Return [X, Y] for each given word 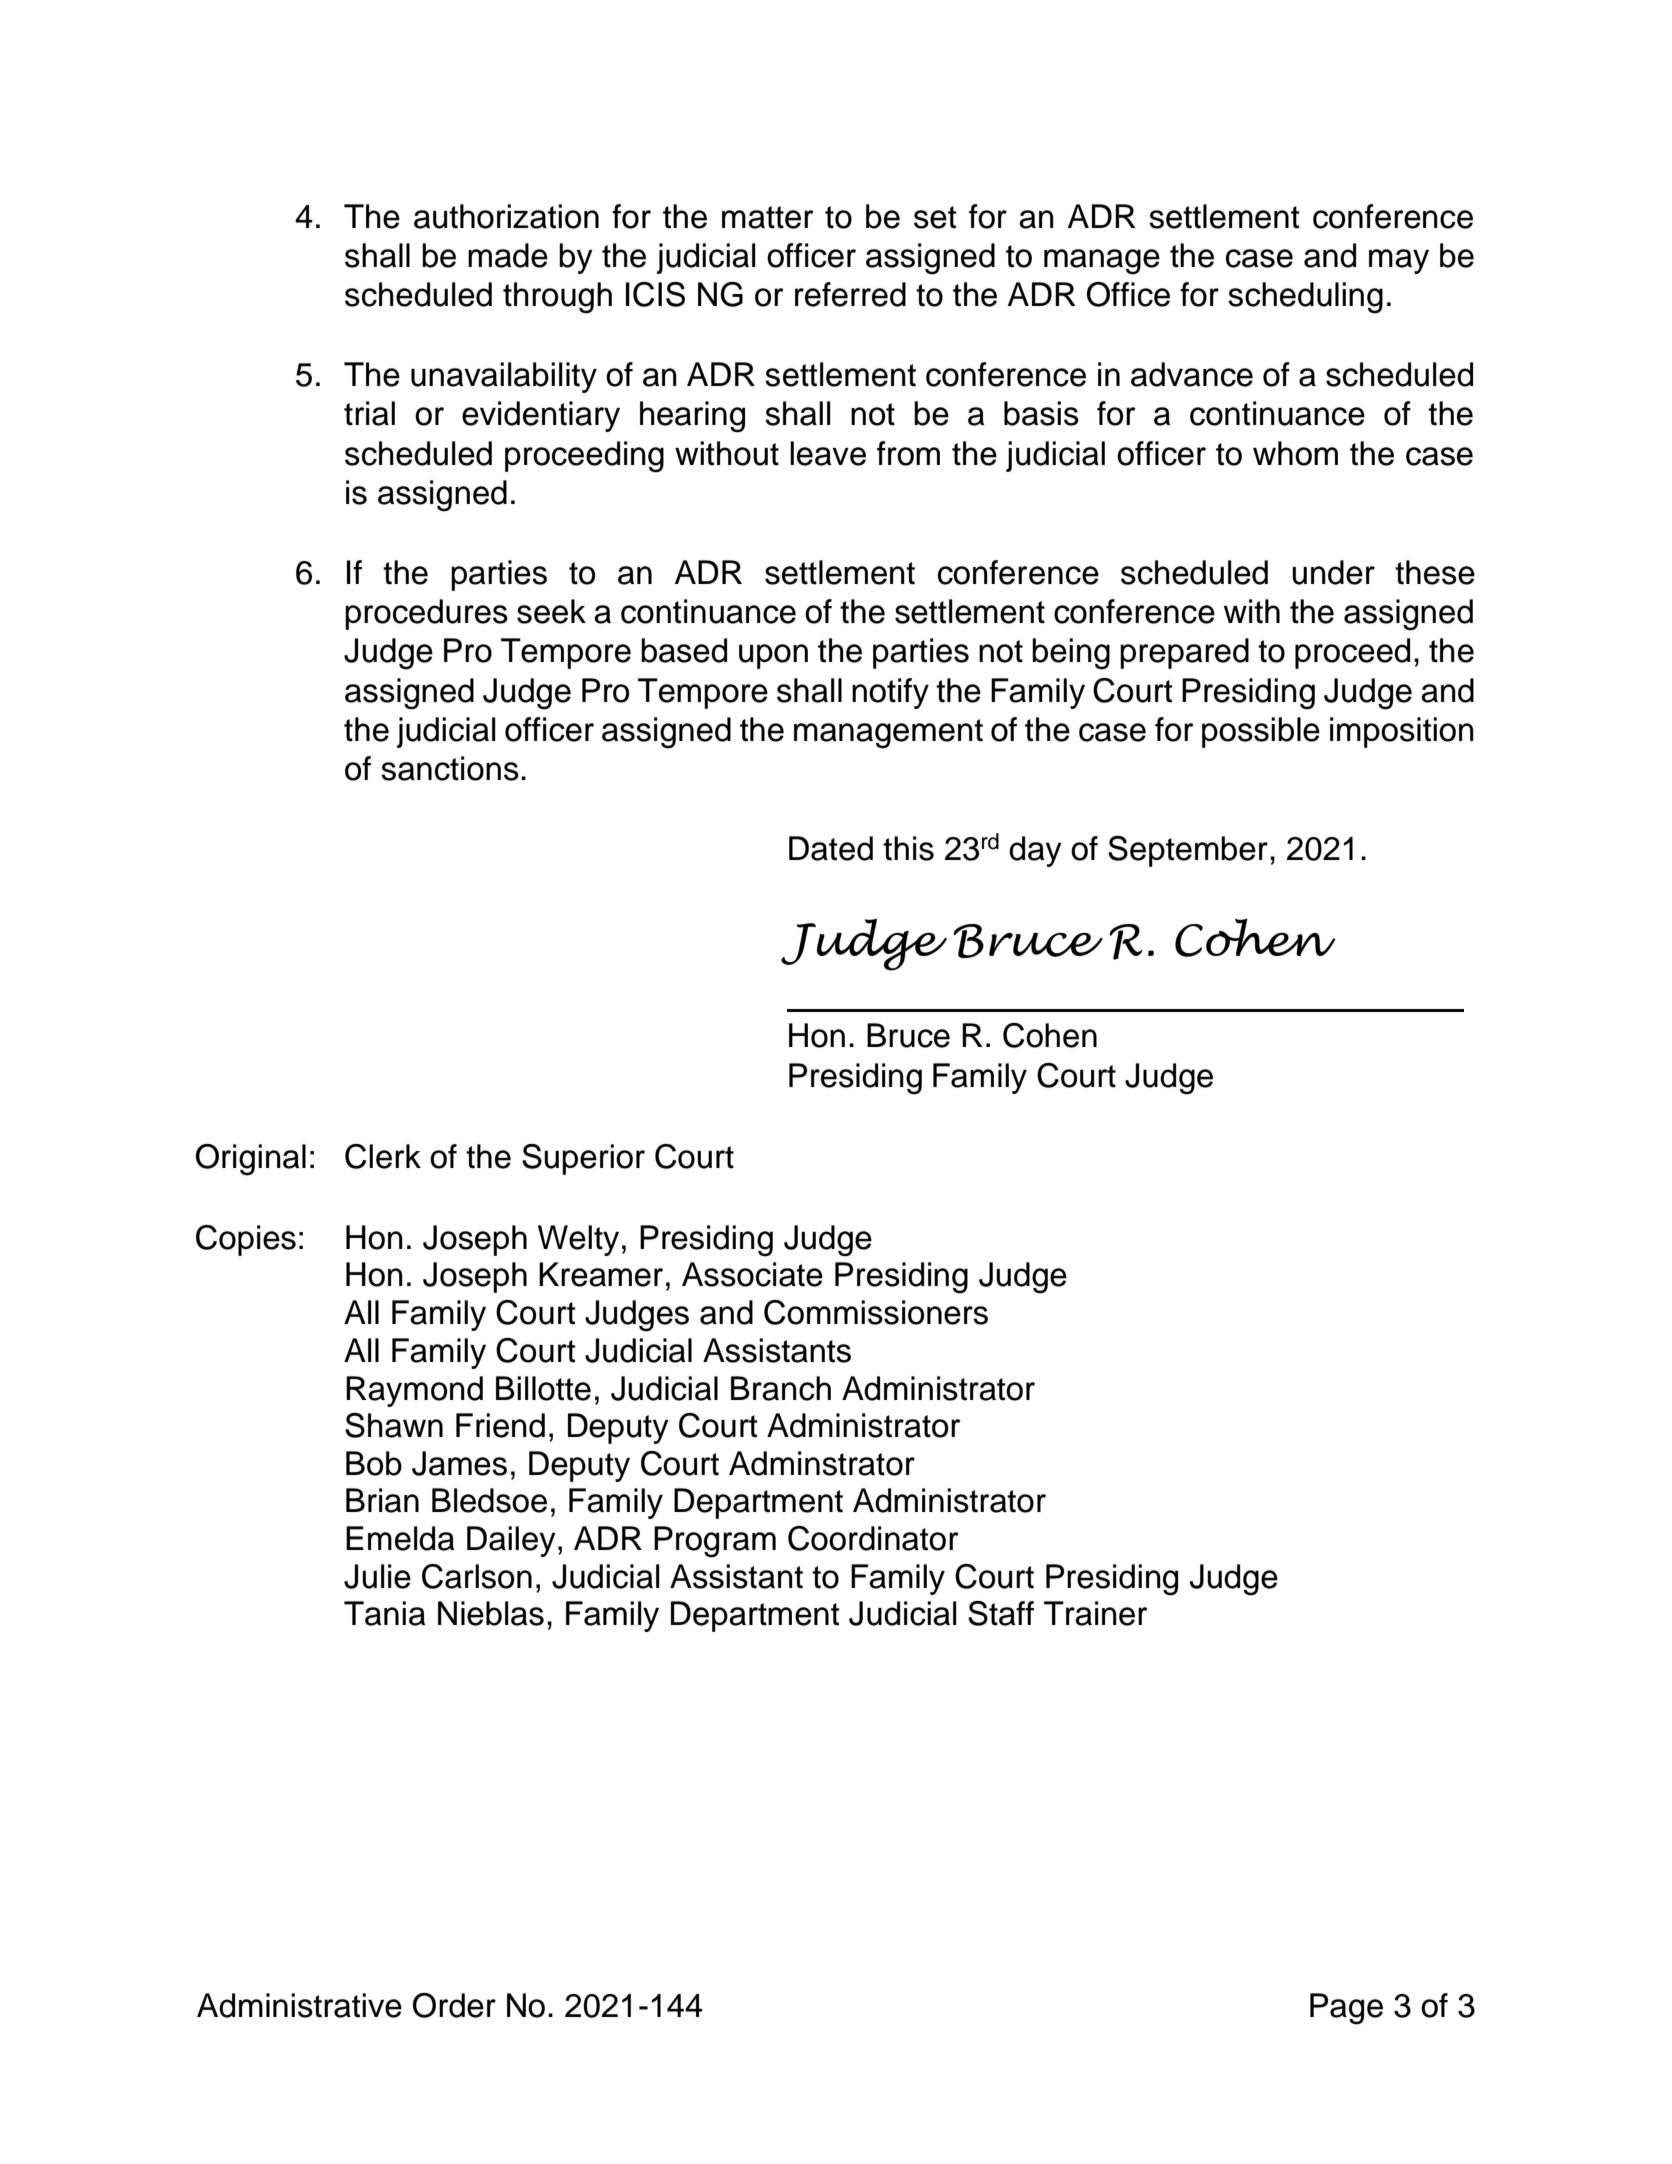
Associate [752, 1274]
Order [454, 2005]
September [1188, 851]
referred [850, 294]
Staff [1001, 1613]
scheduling [1305, 298]
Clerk [383, 1156]
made [508, 255]
